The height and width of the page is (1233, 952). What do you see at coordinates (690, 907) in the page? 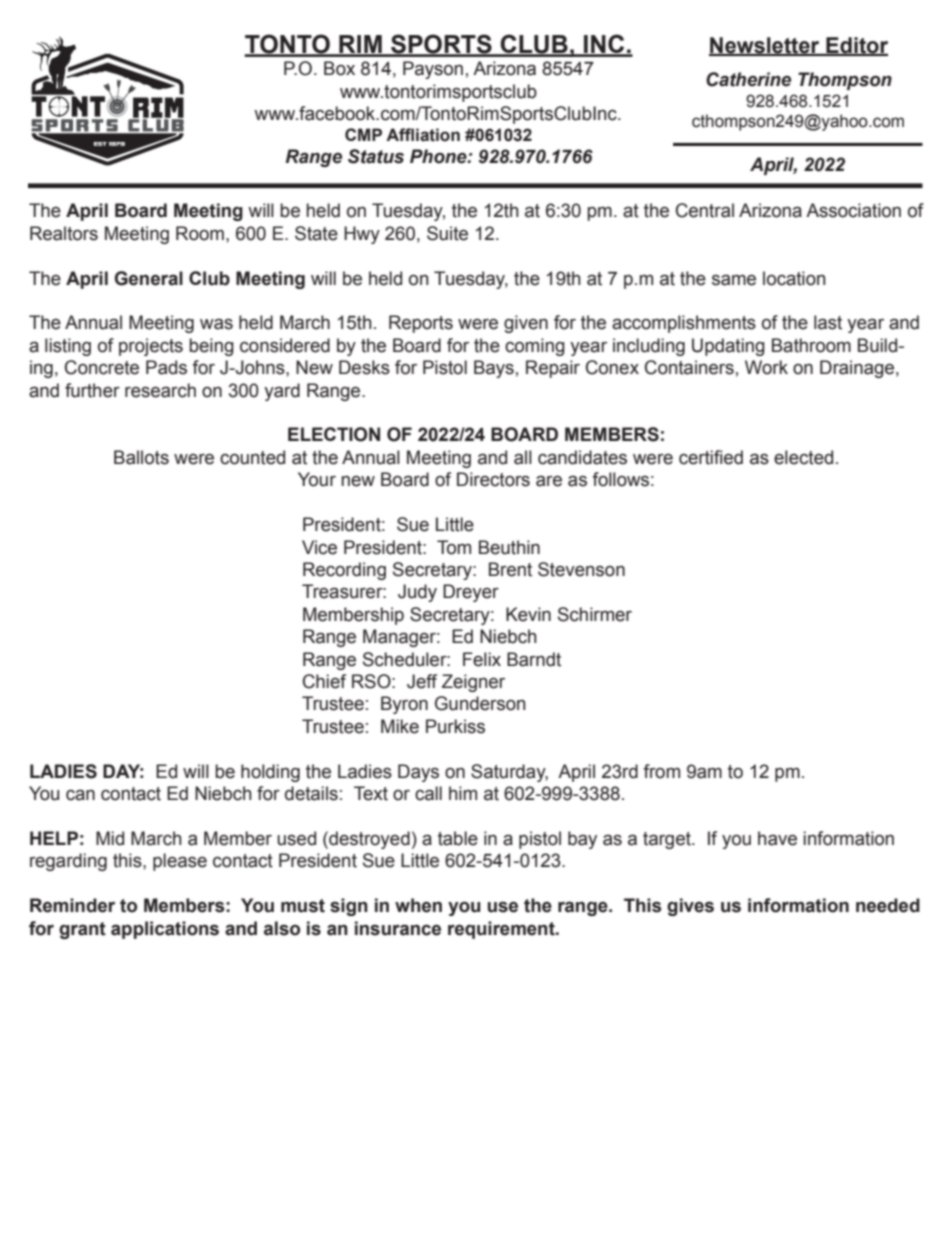
I see `gives` at bounding box center [690, 907].
